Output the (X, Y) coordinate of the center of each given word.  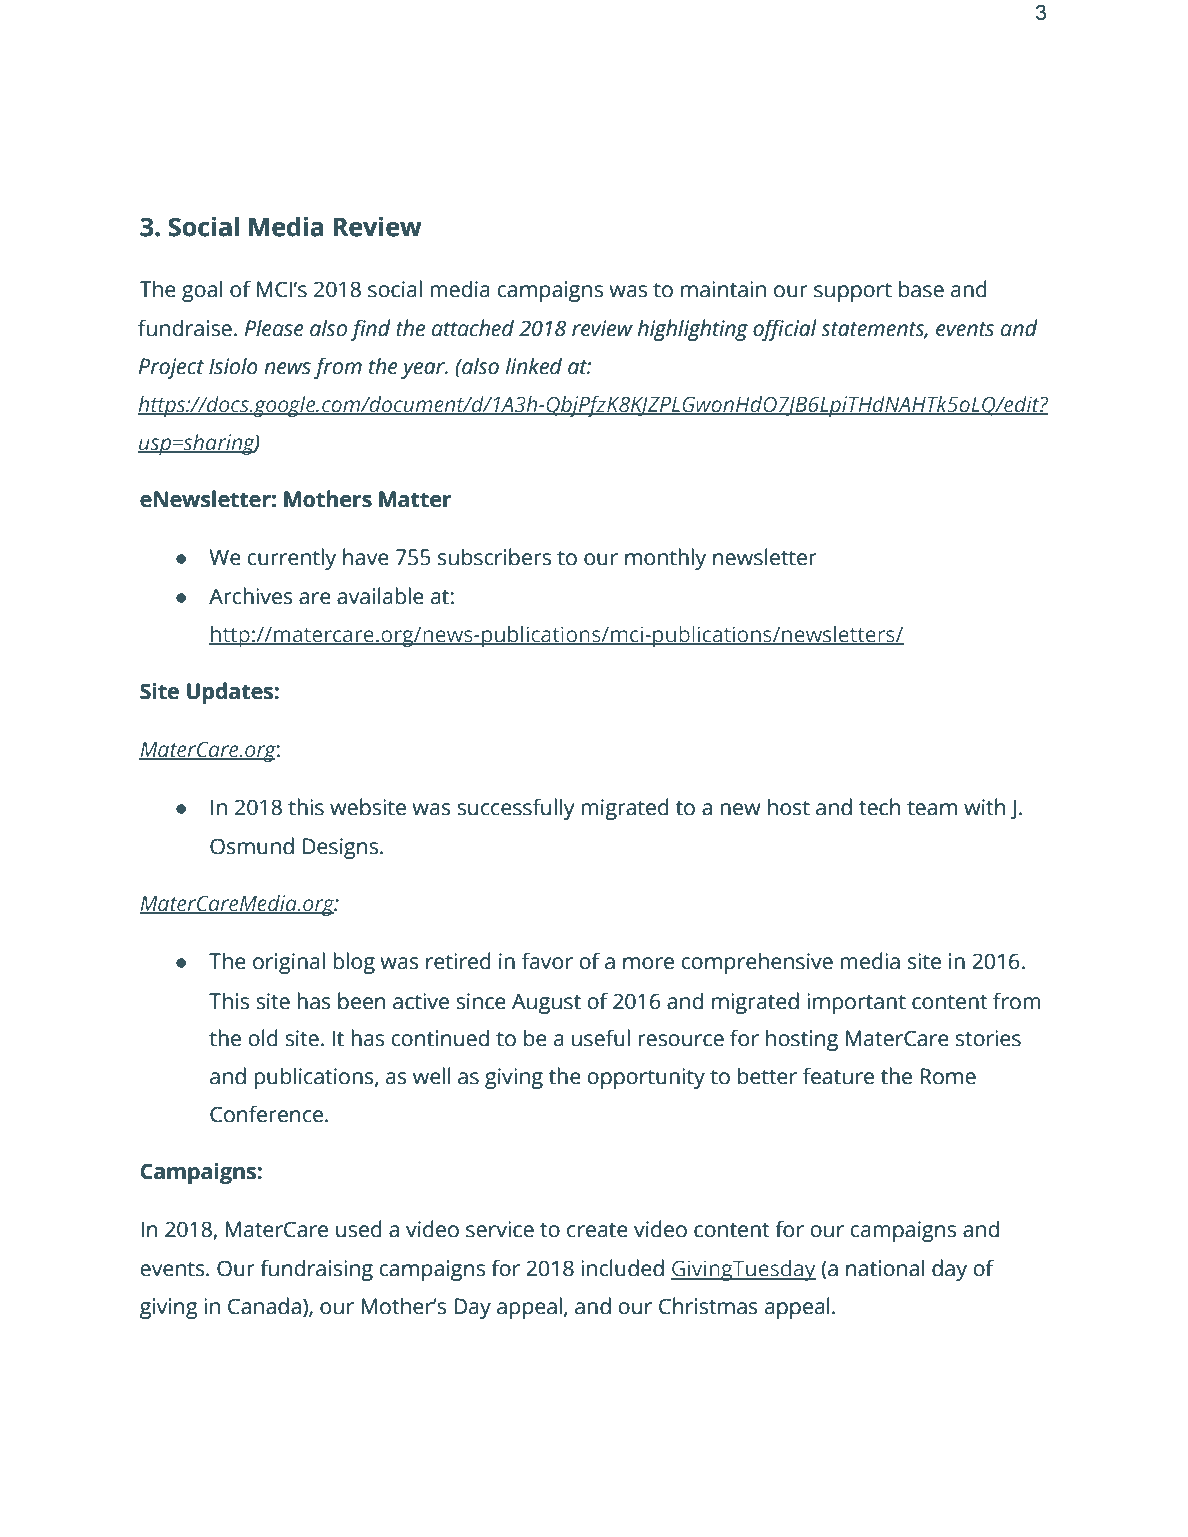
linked (534, 366)
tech (879, 807)
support (853, 292)
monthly (665, 559)
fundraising (316, 1270)
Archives (251, 596)
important (856, 1003)
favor (547, 961)
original (289, 963)
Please (274, 328)
